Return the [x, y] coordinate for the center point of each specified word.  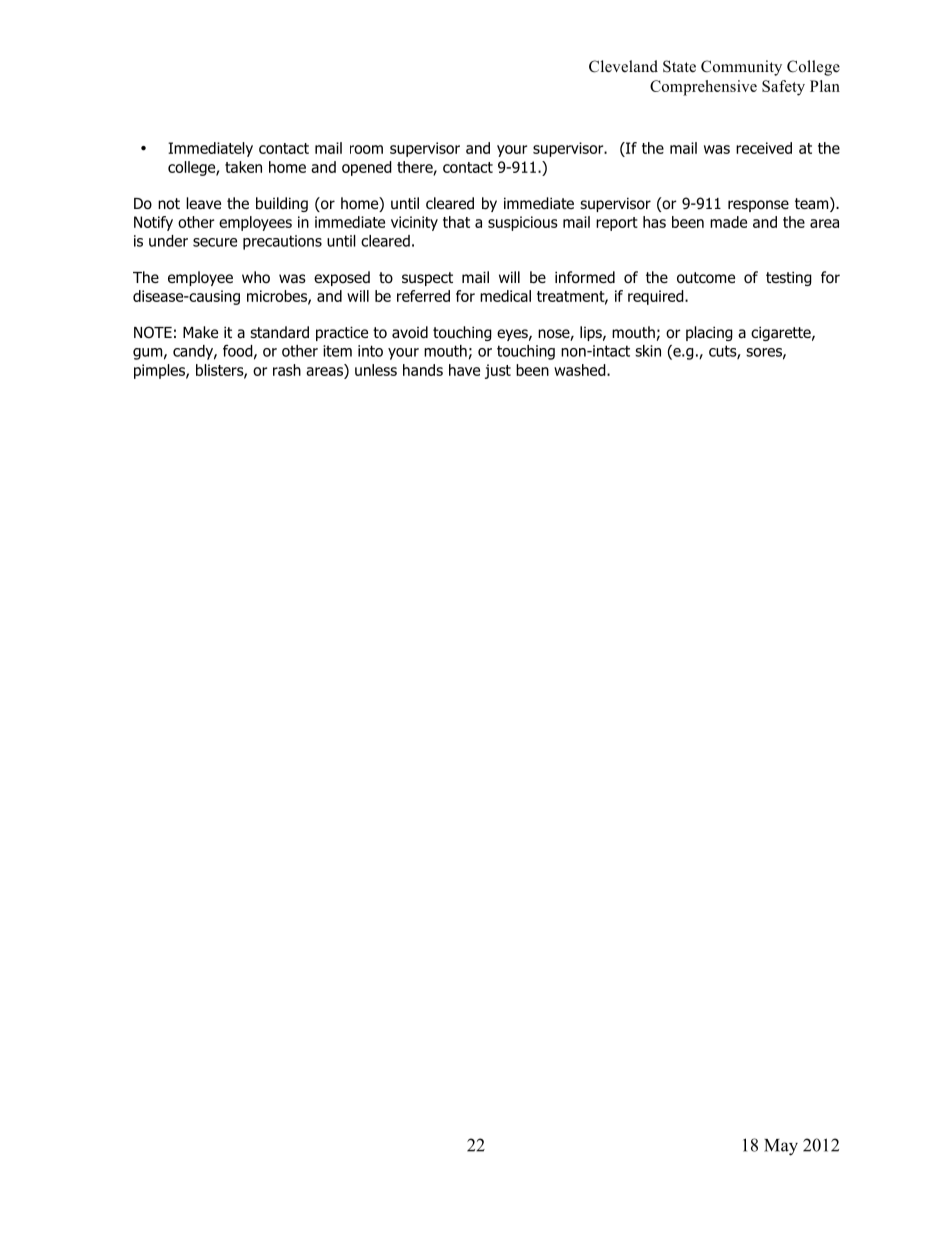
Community [741, 68]
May [781, 1147]
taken [243, 167]
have [464, 370]
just [498, 371]
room [366, 149]
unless [376, 370]
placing [709, 333]
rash [287, 370]
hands [423, 370]
